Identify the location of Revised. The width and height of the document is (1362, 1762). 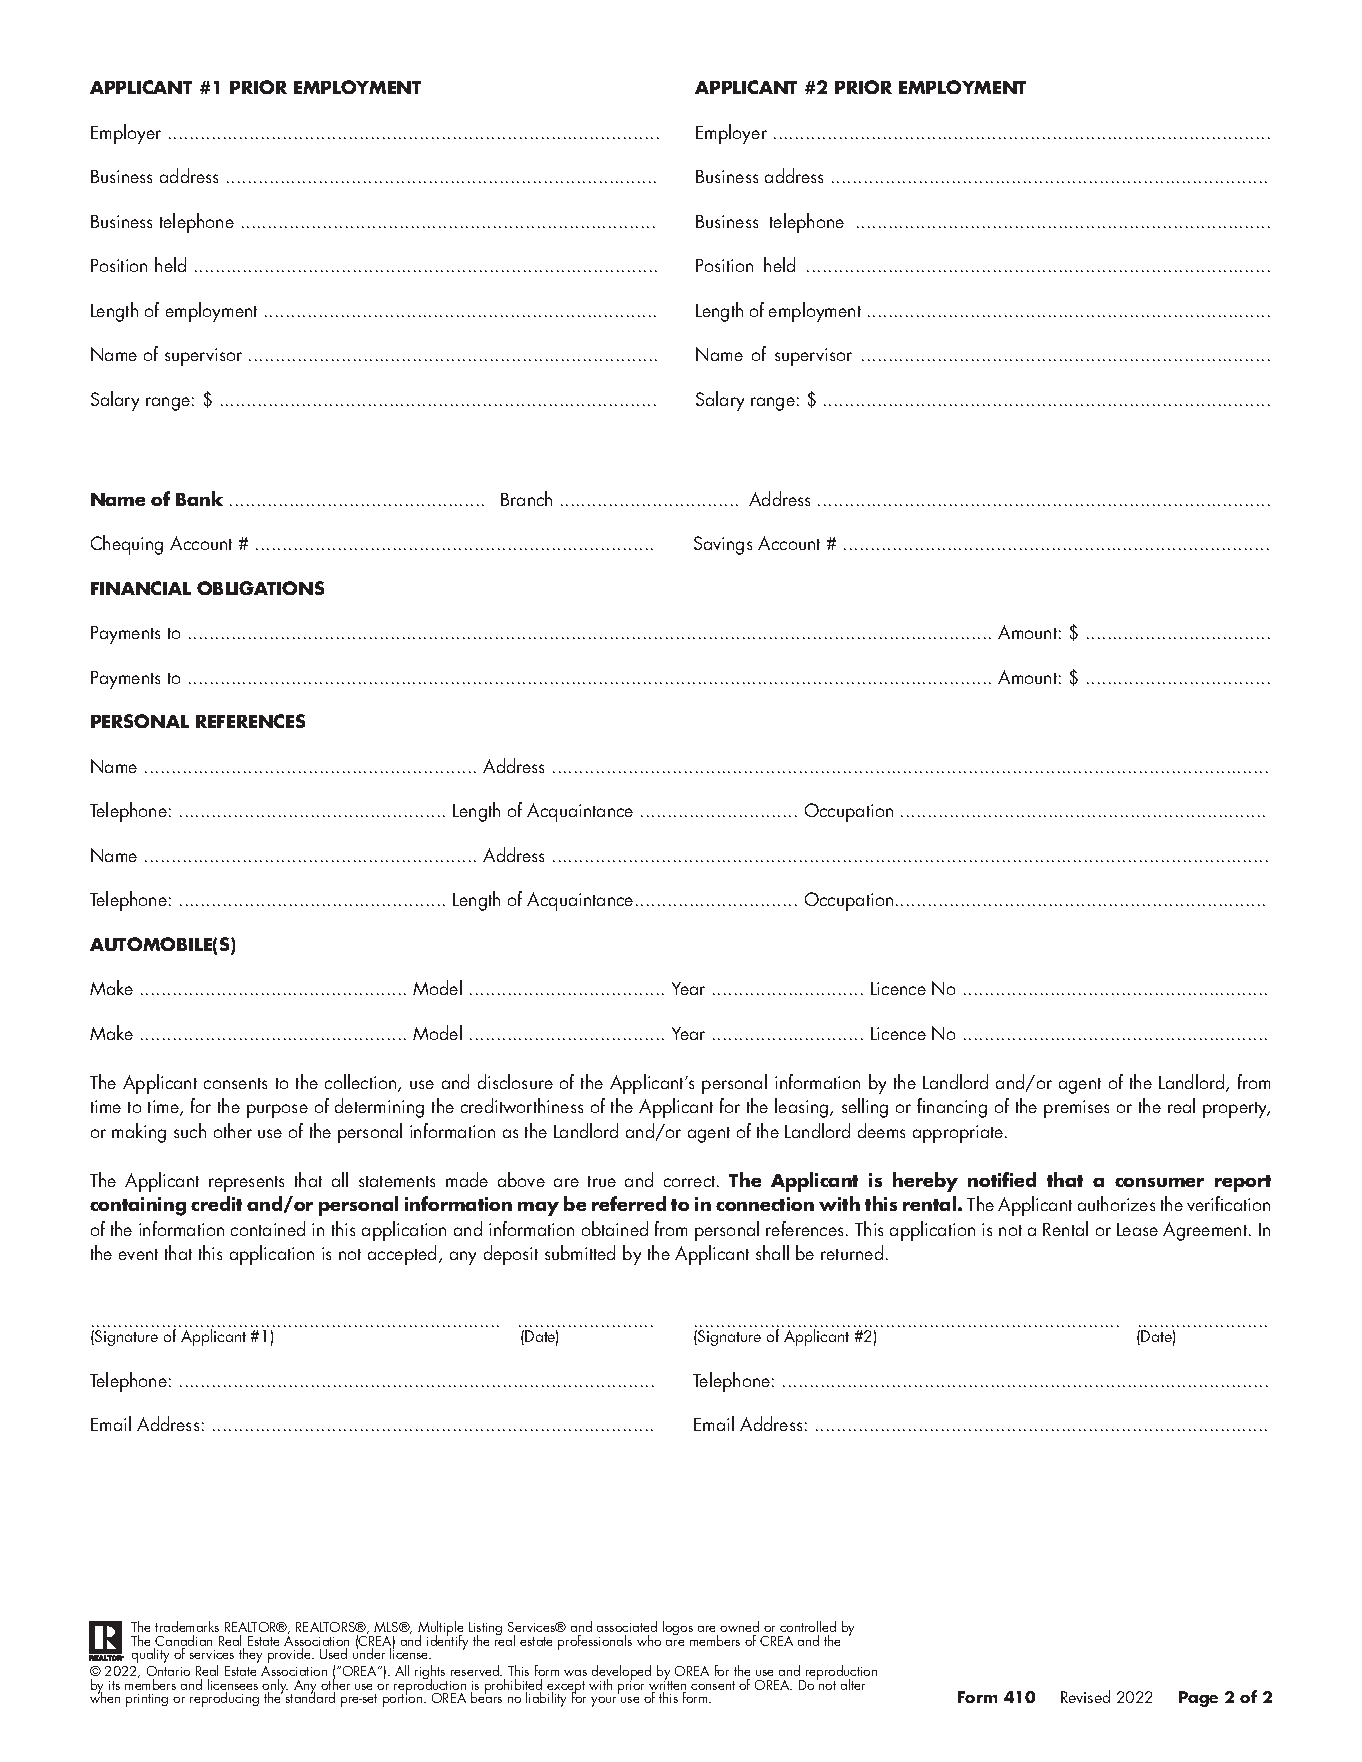
(1085, 1696).
